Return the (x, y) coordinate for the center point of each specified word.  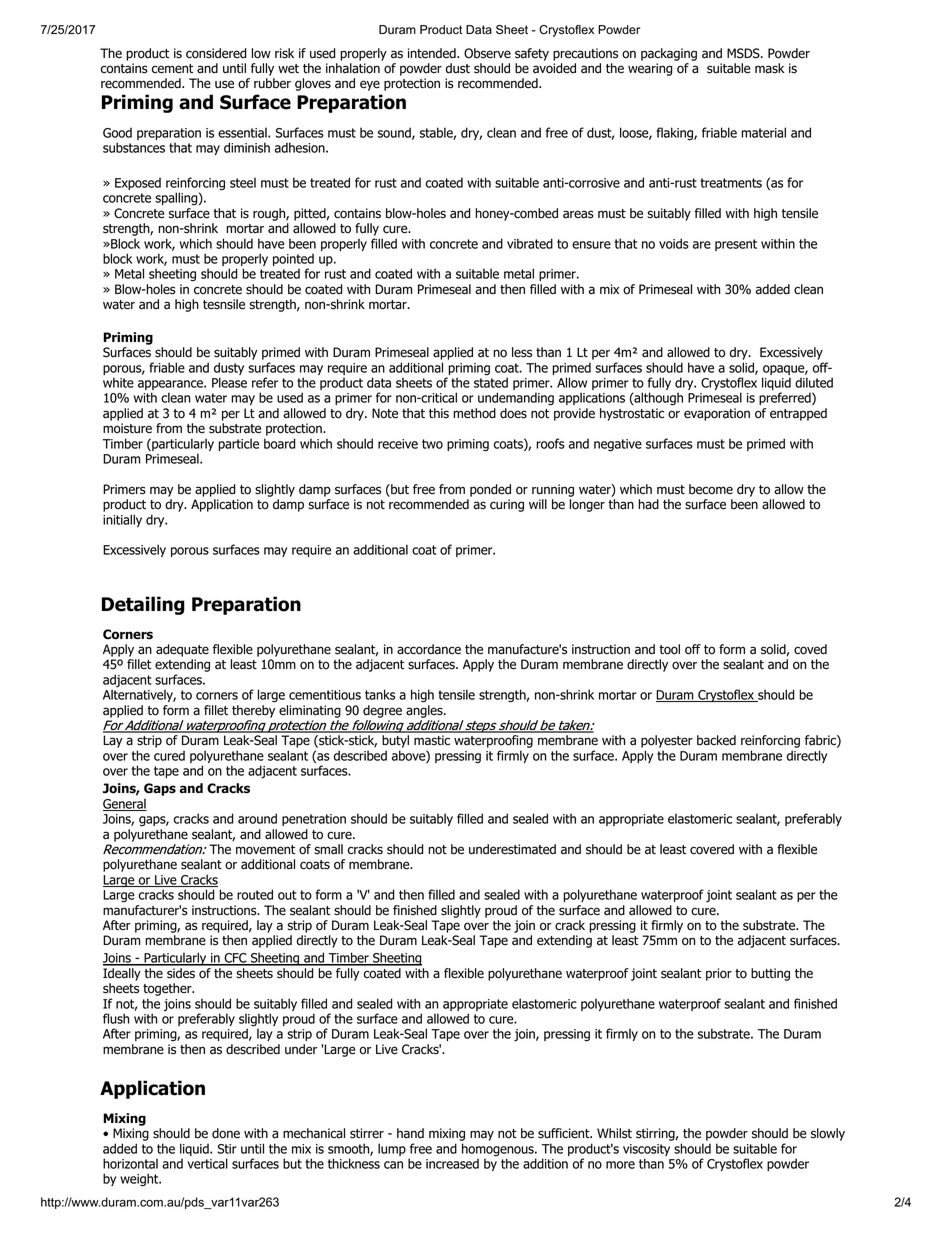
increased (452, 1163)
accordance (429, 649)
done (226, 1133)
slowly (828, 1134)
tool (669, 649)
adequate (182, 650)
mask (769, 68)
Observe (487, 53)
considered (216, 53)
